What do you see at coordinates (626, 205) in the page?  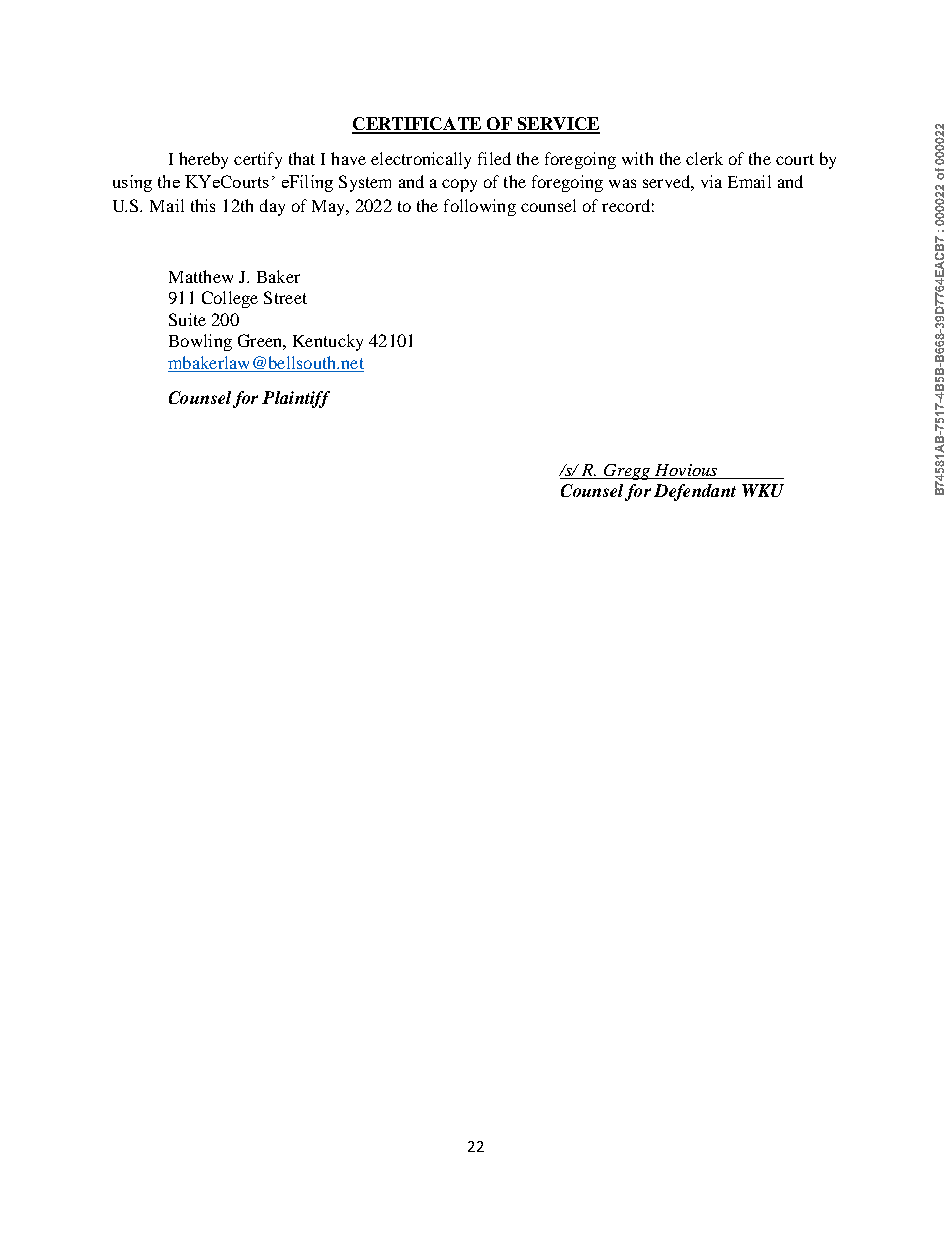 I see `record` at bounding box center [626, 205].
